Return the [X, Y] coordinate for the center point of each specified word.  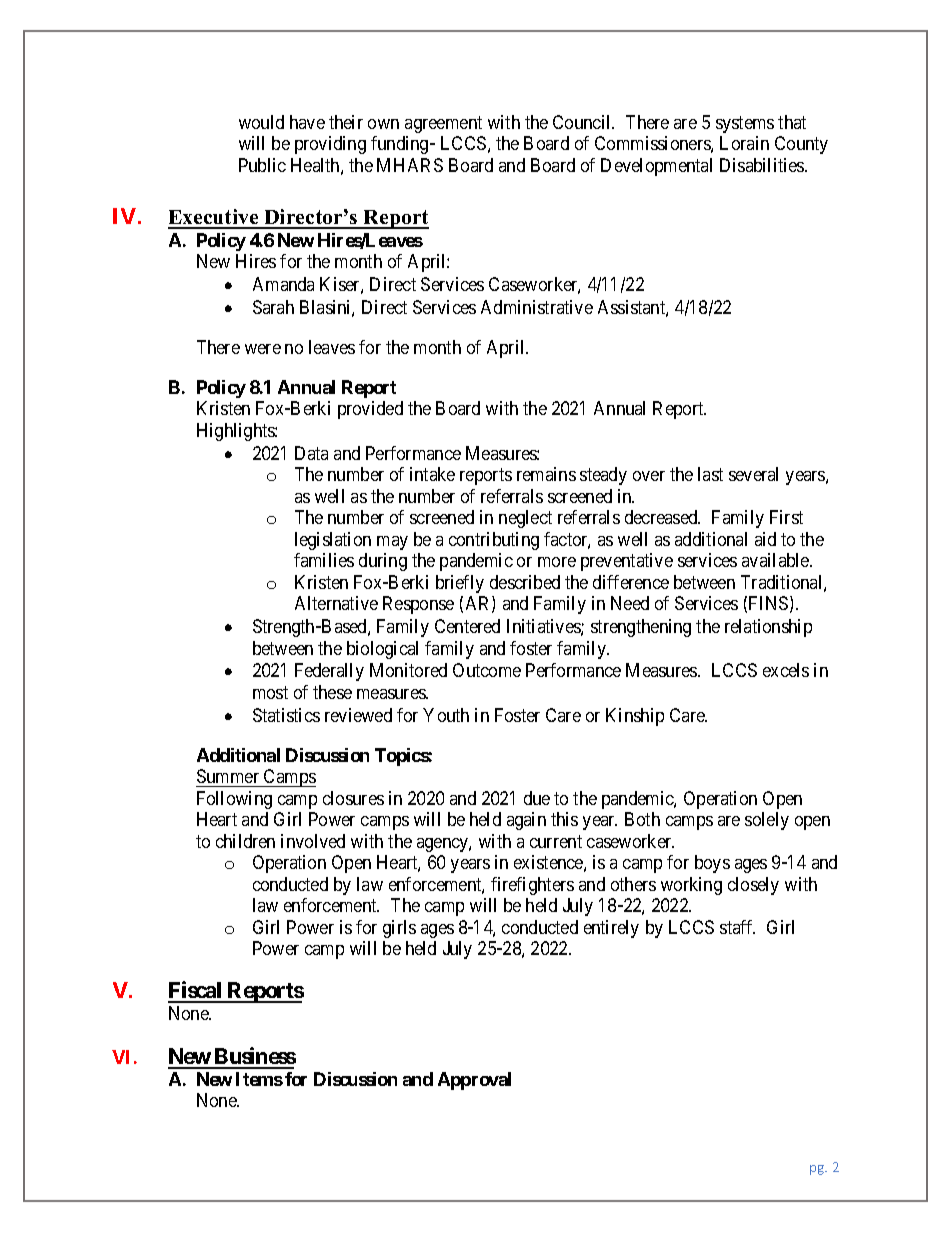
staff [737, 927]
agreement [443, 124]
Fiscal [196, 991]
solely [767, 821]
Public [262, 165]
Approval [474, 1081]
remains [546, 474]
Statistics [286, 715]
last [710, 474]
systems [745, 124]
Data [311, 453]
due [537, 798]
